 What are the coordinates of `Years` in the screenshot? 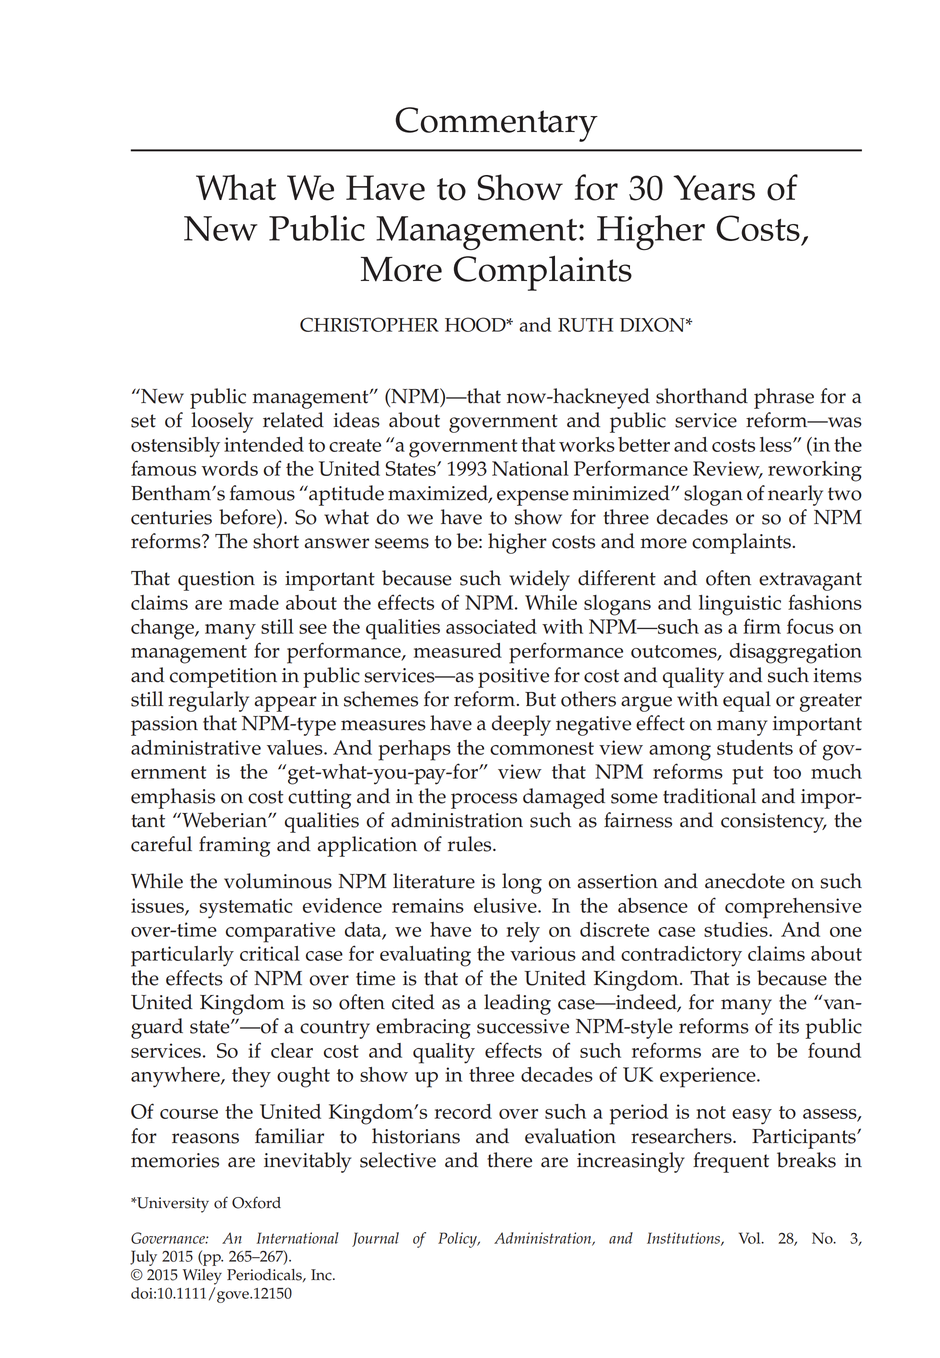 It's located at (714, 188).
